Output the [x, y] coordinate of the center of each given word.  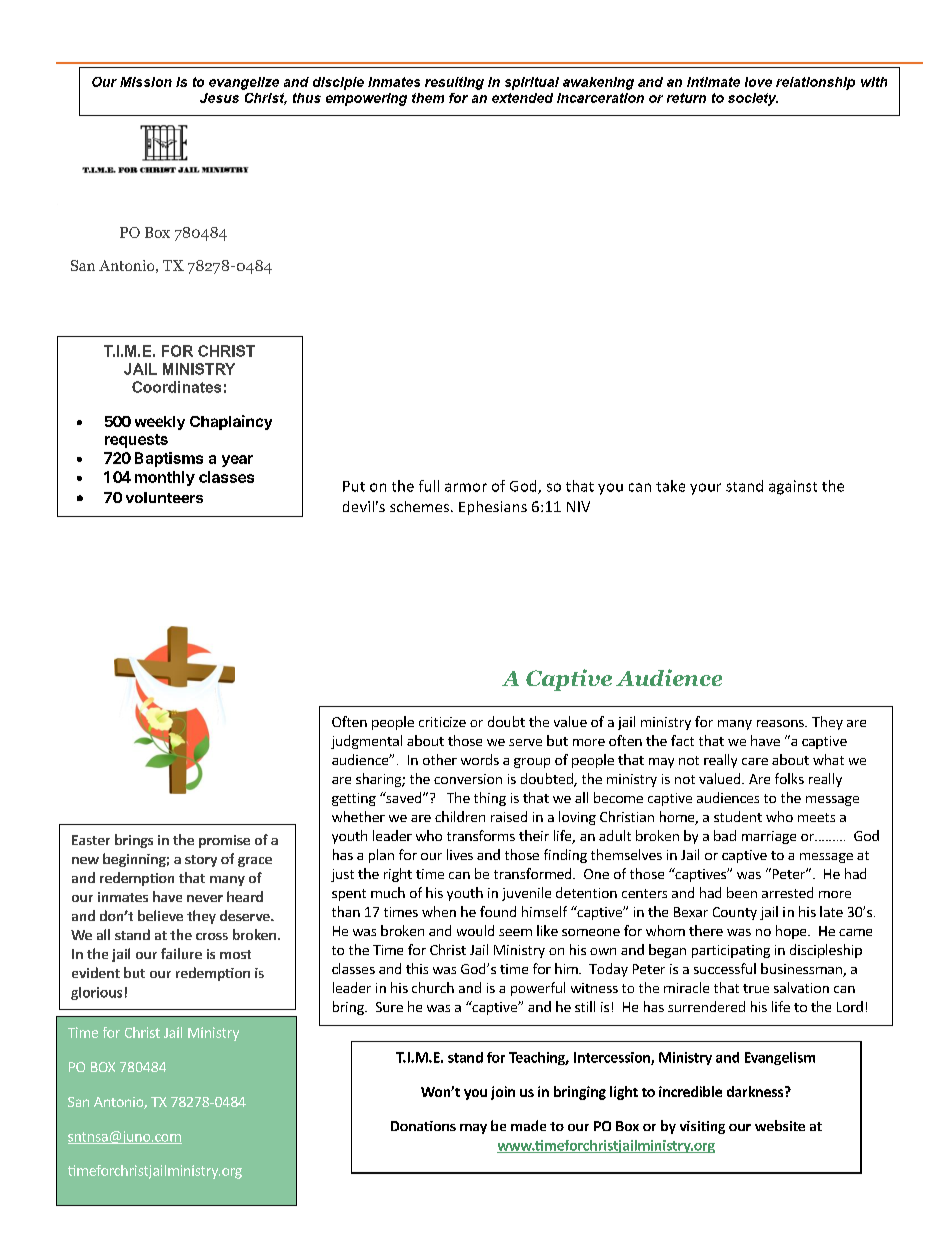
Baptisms [169, 459]
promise [224, 841]
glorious [96, 993]
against [793, 487]
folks [789, 778]
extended [522, 98]
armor [466, 487]
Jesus [219, 98]
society [753, 99]
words [480, 759]
